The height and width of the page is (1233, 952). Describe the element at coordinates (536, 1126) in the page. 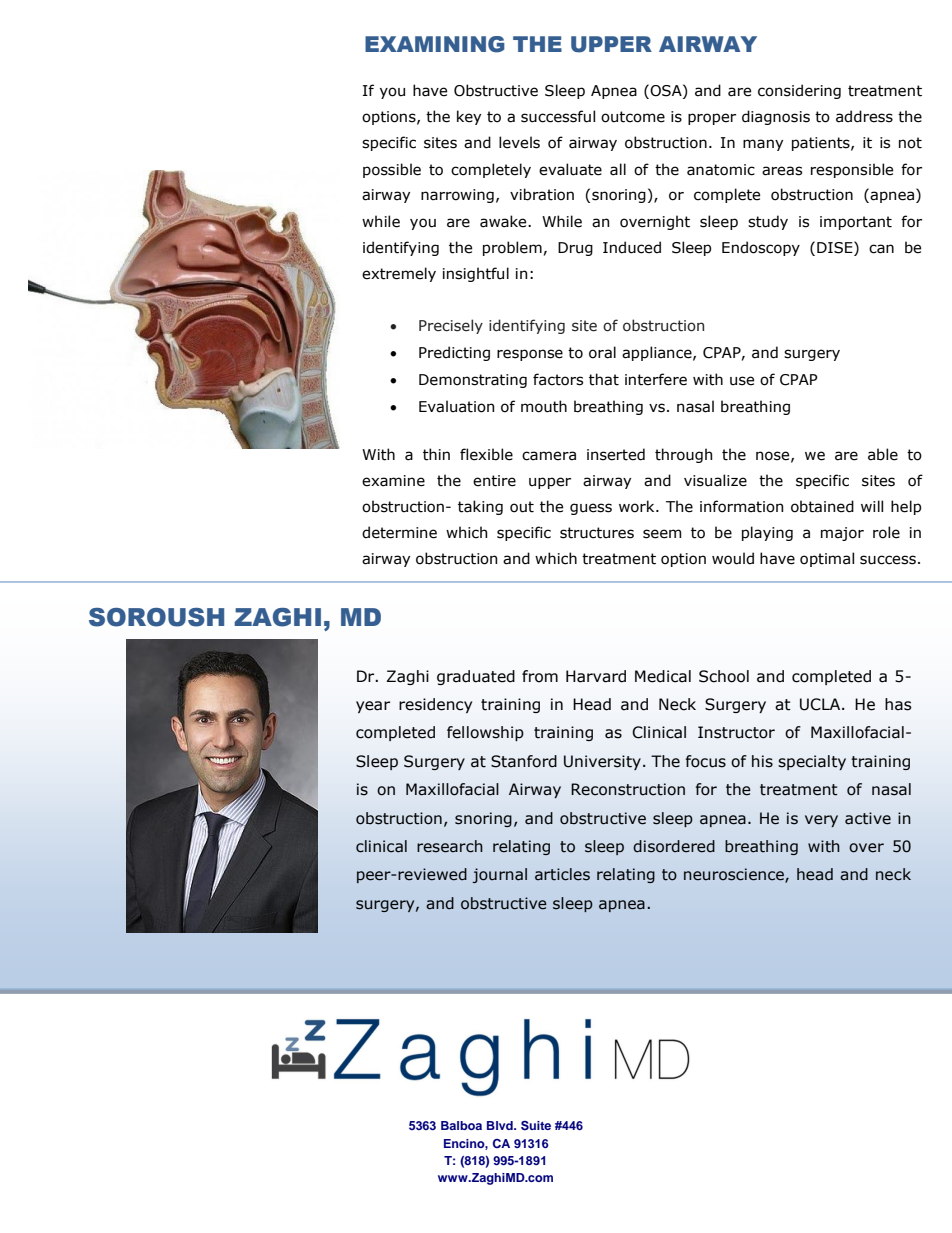

I see `Suite` at that location.
